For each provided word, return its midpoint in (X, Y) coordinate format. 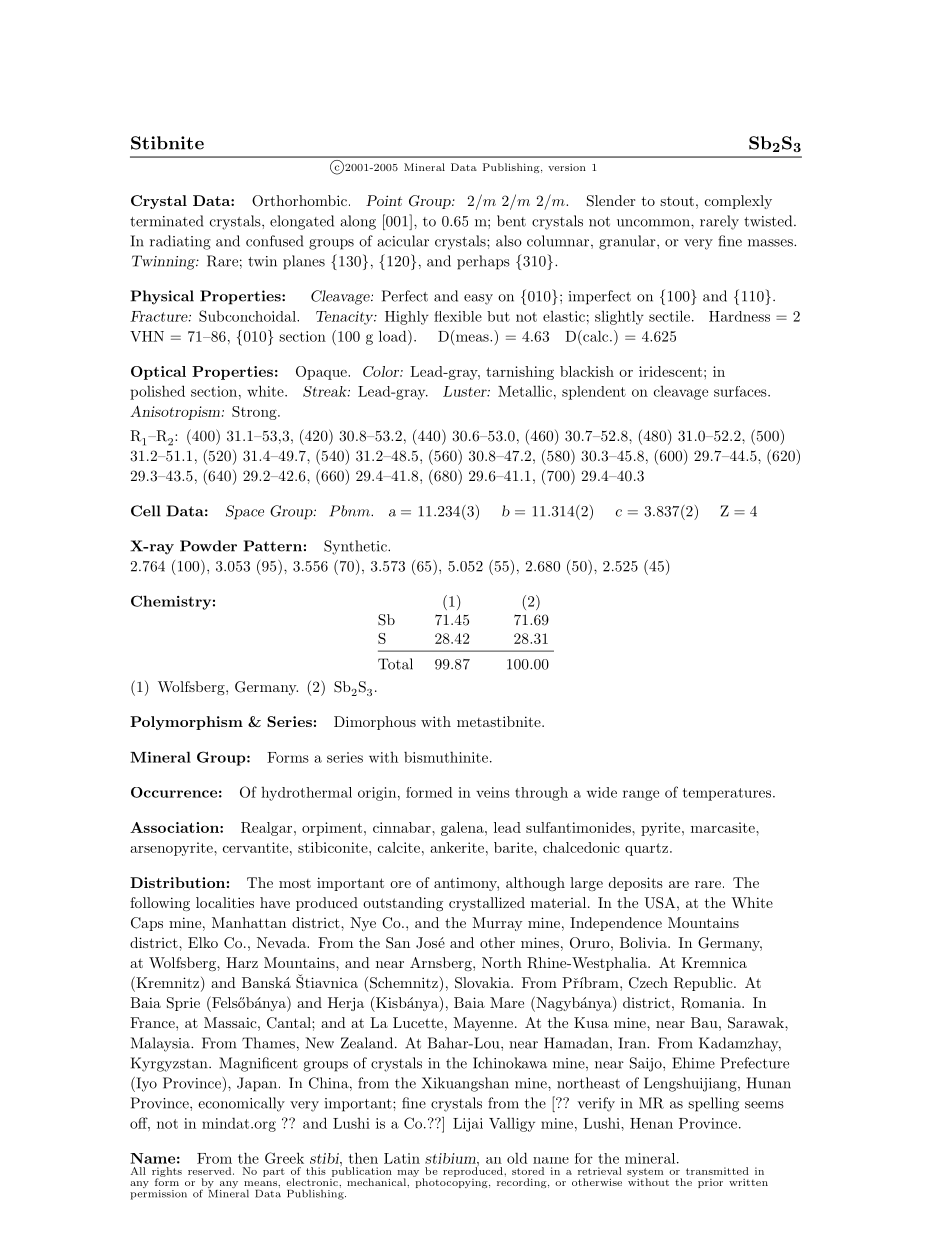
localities (225, 902)
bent (511, 221)
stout (677, 201)
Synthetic (356, 547)
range (641, 795)
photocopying (451, 1182)
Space (245, 512)
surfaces (741, 391)
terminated (166, 221)
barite (514, 847)
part (274, 1172)
